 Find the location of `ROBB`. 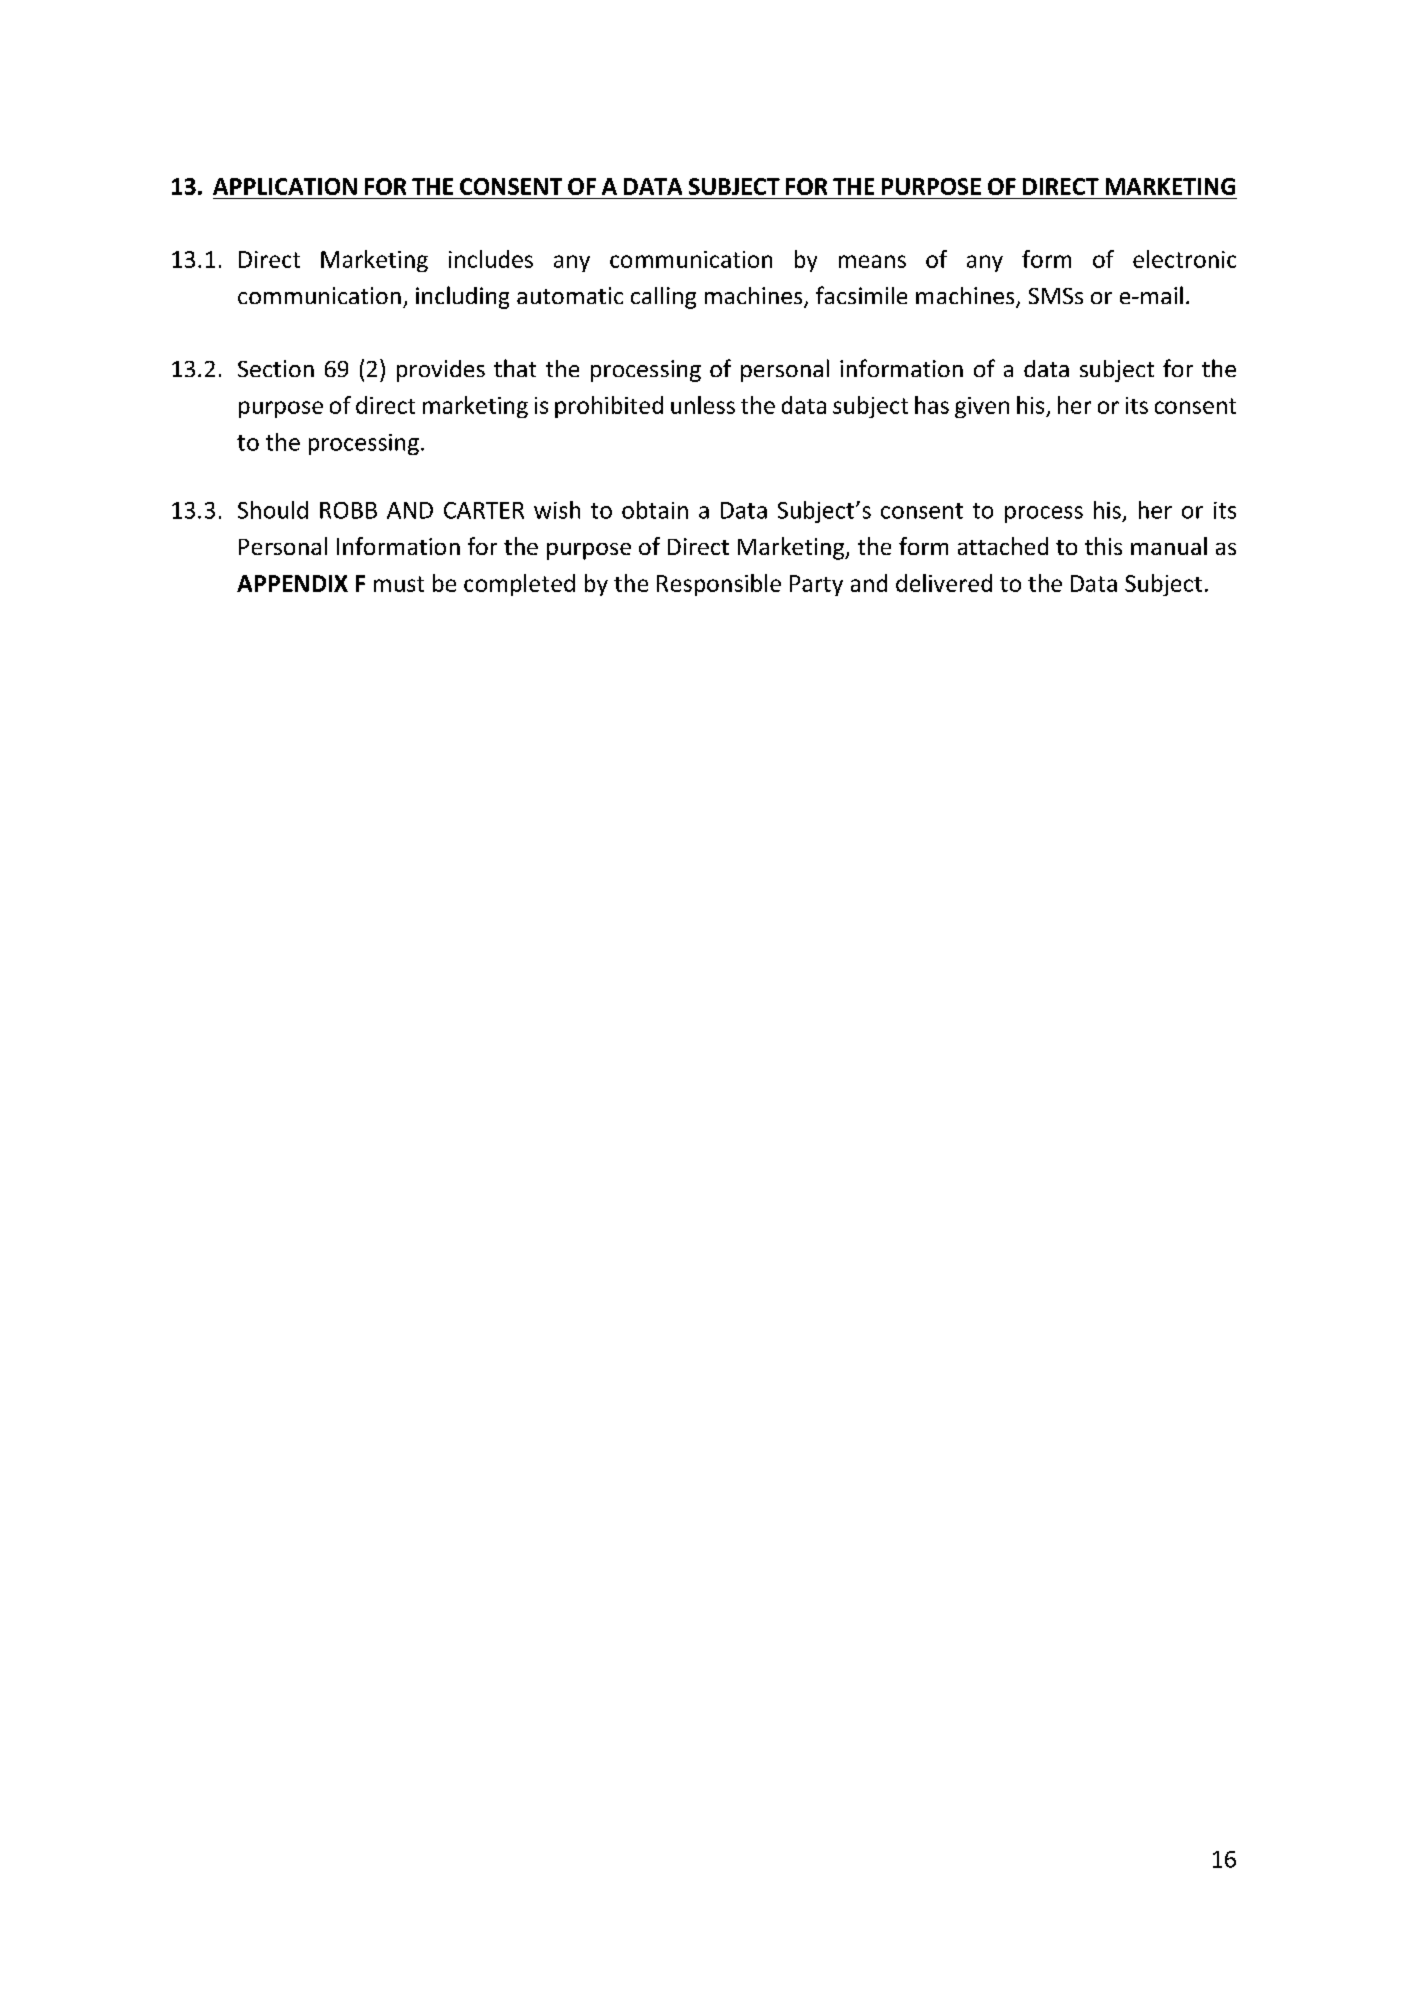

ROBB is located at coordinates (348, 510).
